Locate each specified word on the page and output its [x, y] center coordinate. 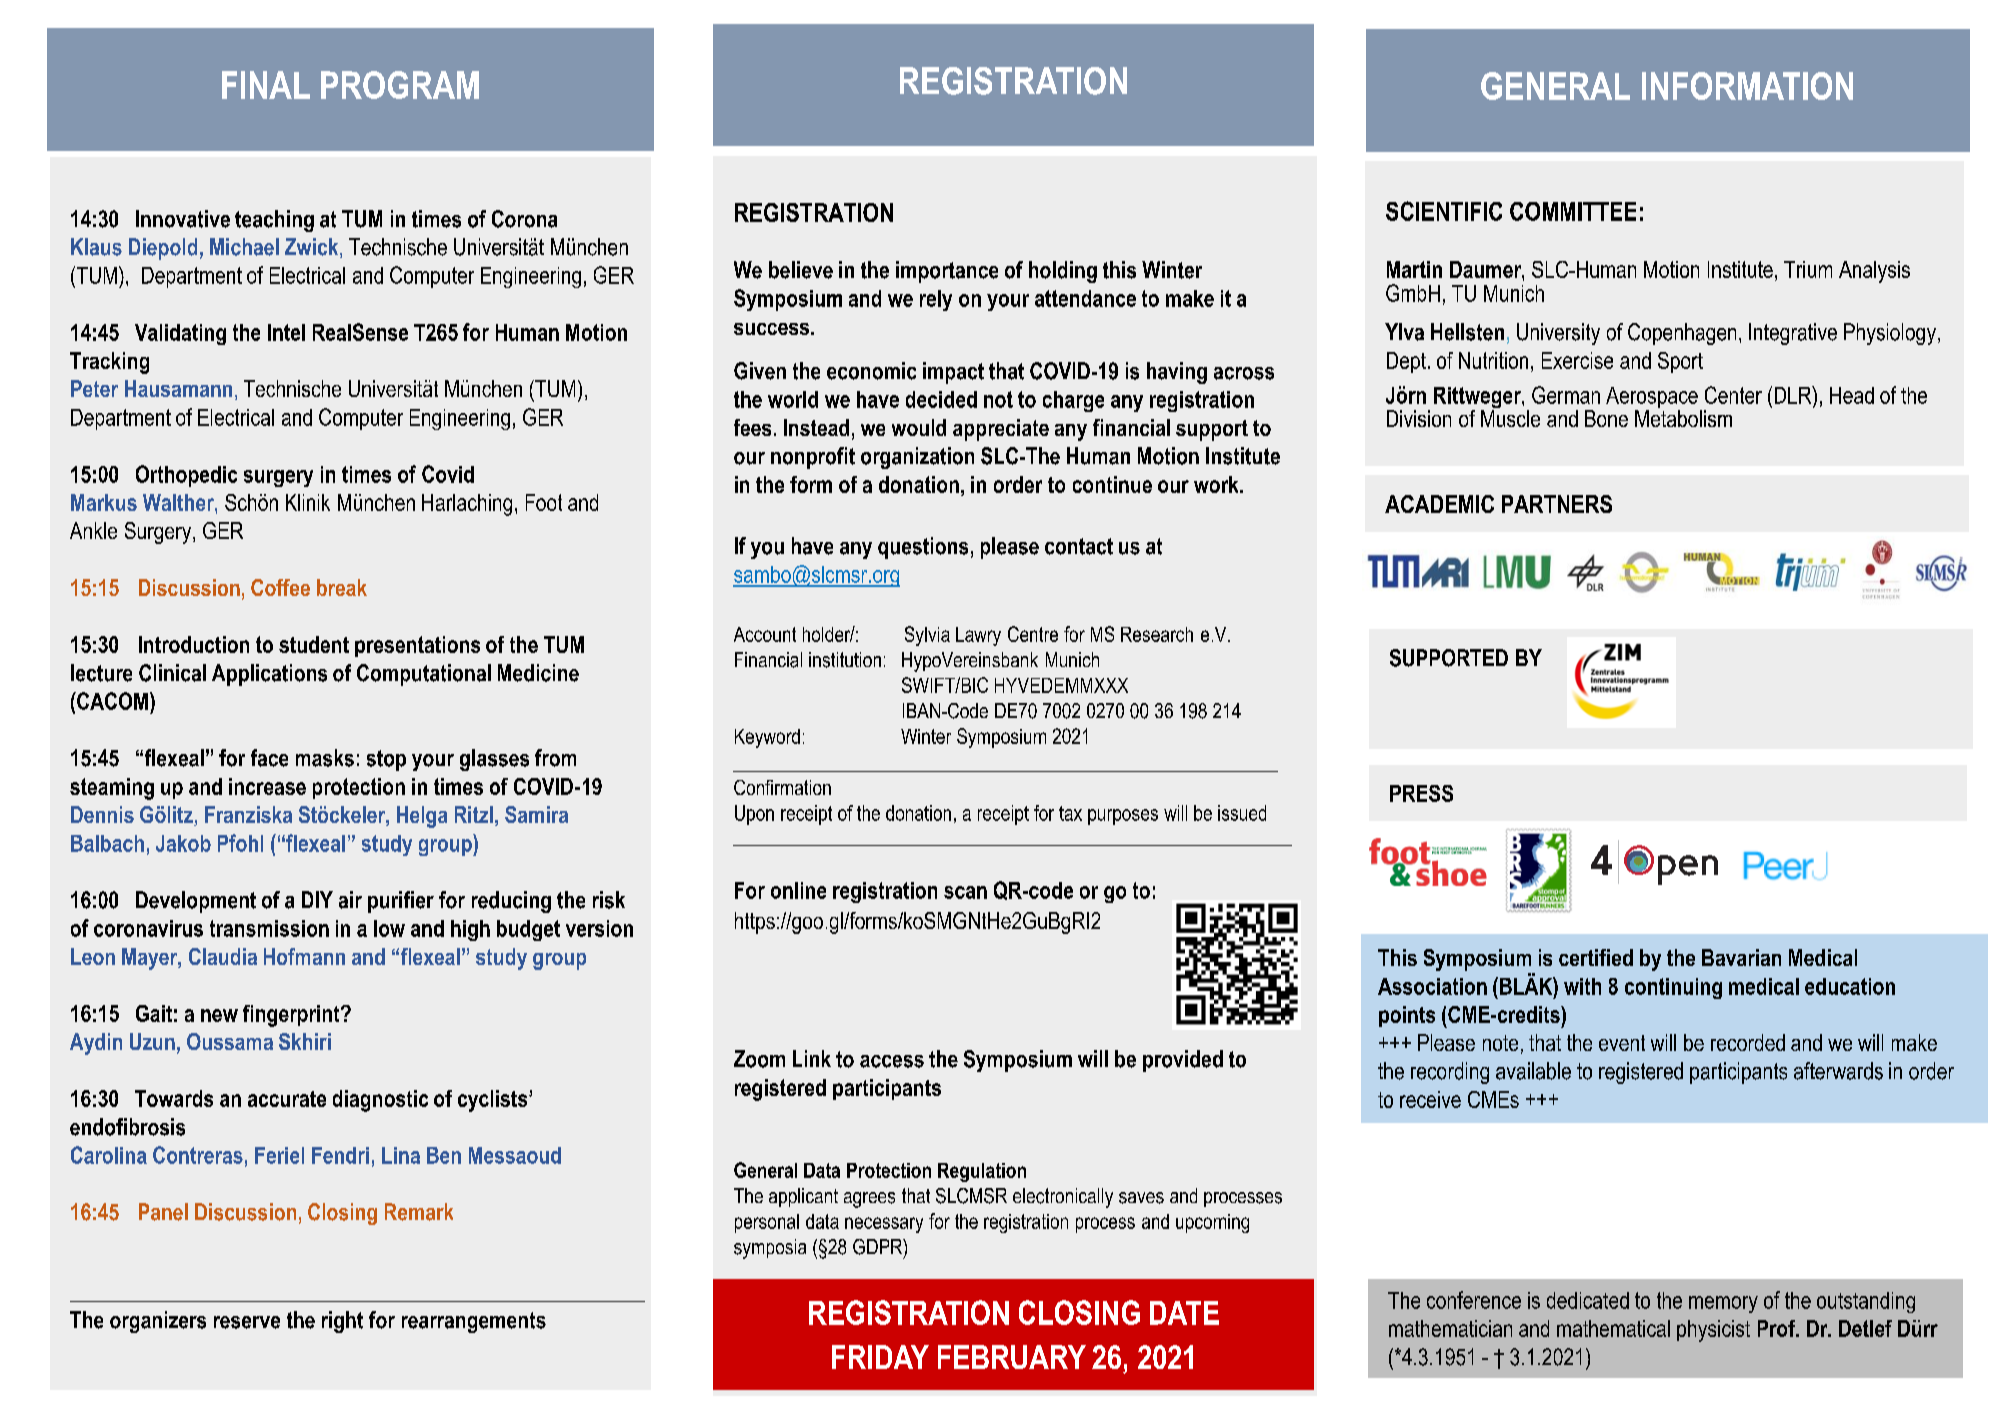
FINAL [266, 85]
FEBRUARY [1012, 1357]
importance [947, 272]
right [342, 1322]
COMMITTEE [1573, 211]
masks [325, 758]
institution [845, 660]
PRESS [1421, 793]
